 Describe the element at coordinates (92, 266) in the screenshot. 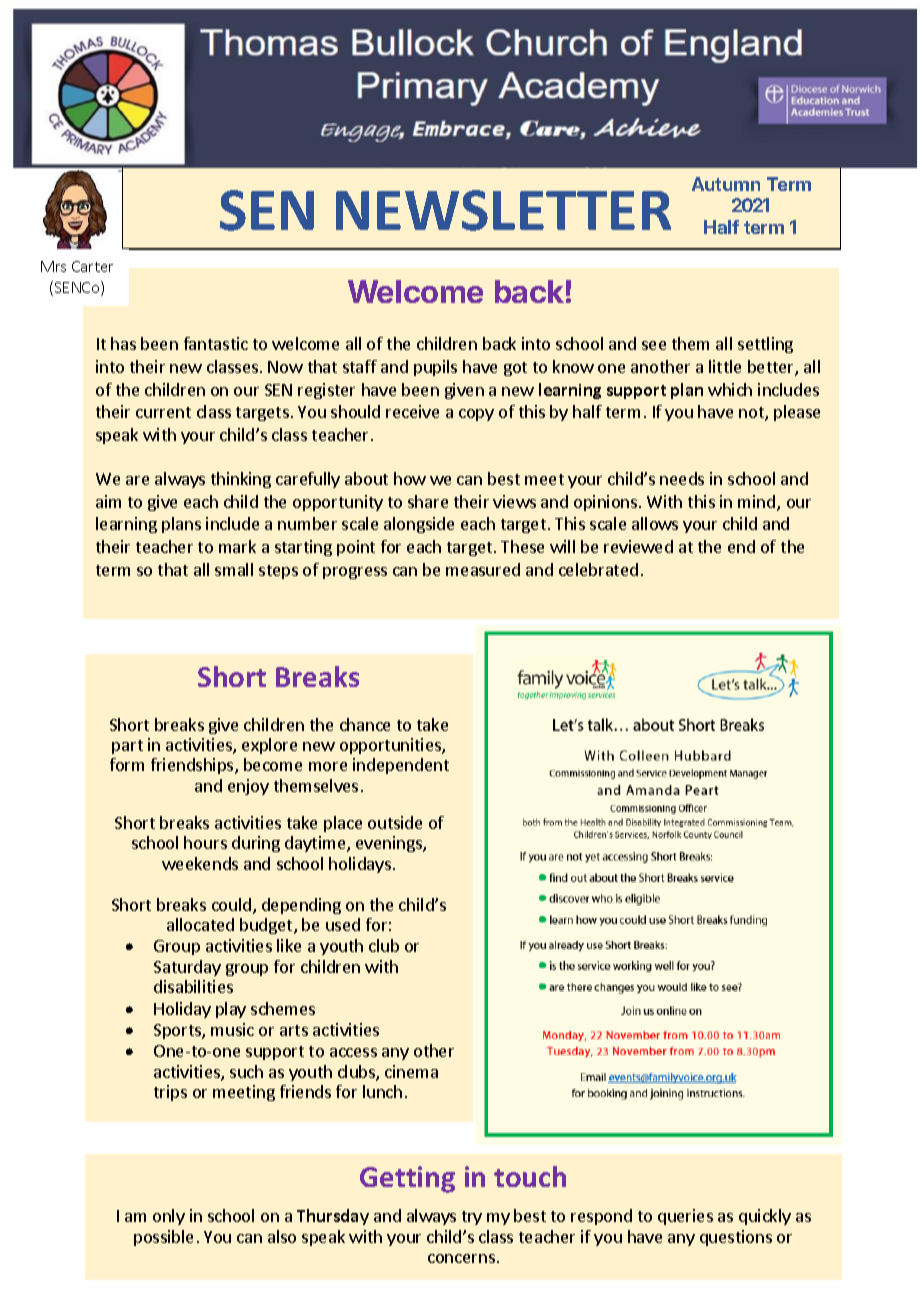

I see `Carter` at that location.
